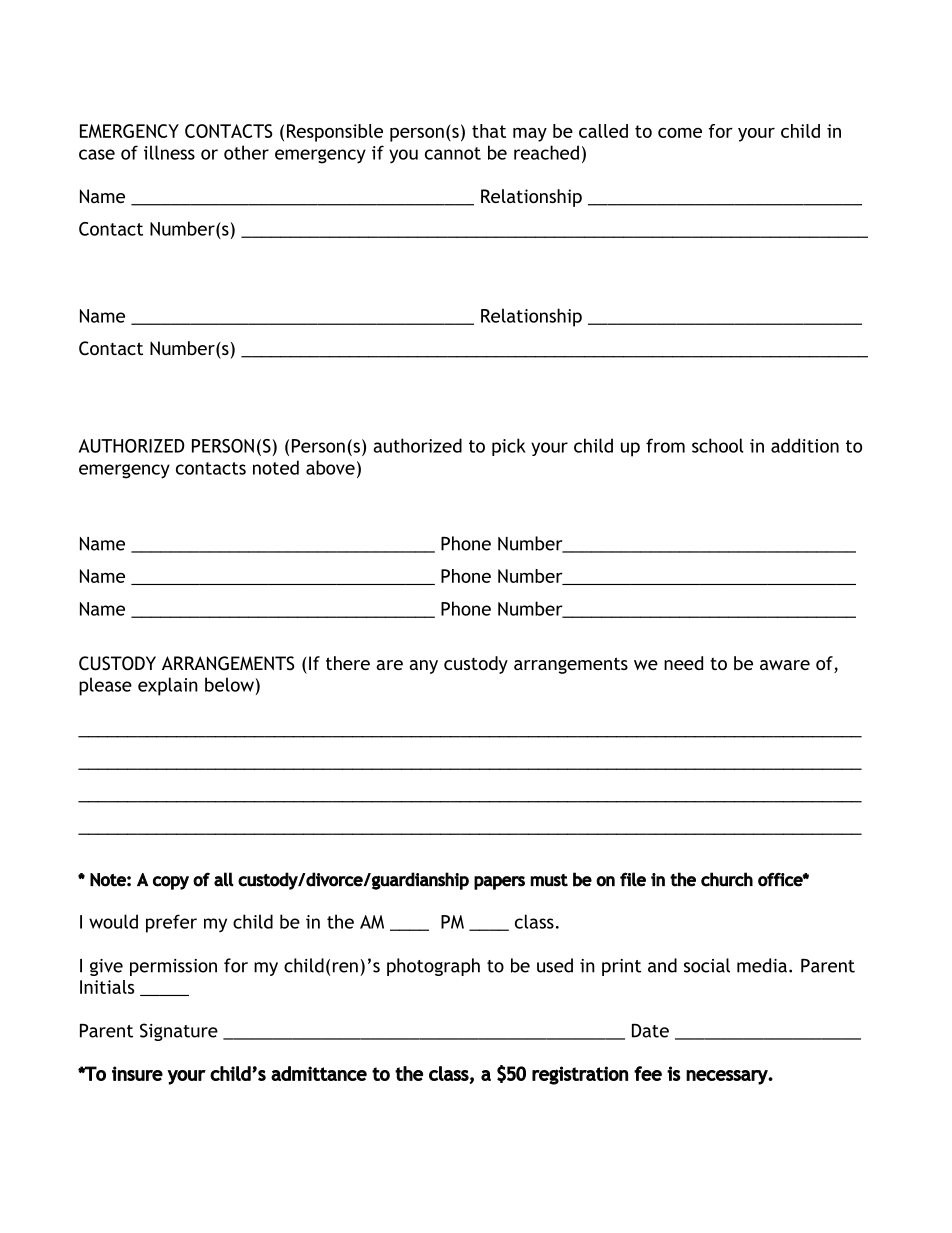  Describe the element at coordinates (509, 447) in the screenshot. I see `pick` at that location.
